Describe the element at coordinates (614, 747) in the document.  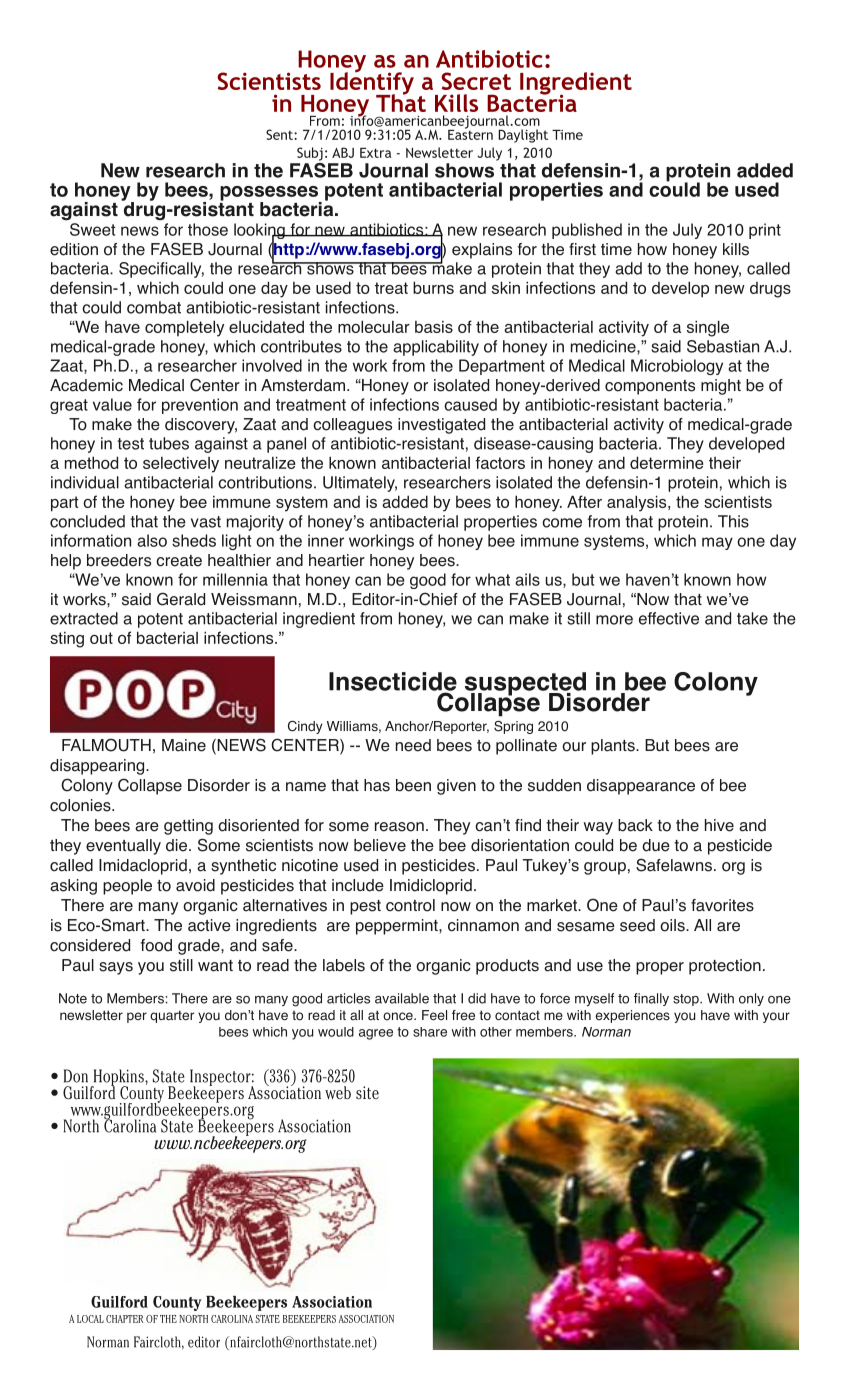
I see `plants` at that location.
